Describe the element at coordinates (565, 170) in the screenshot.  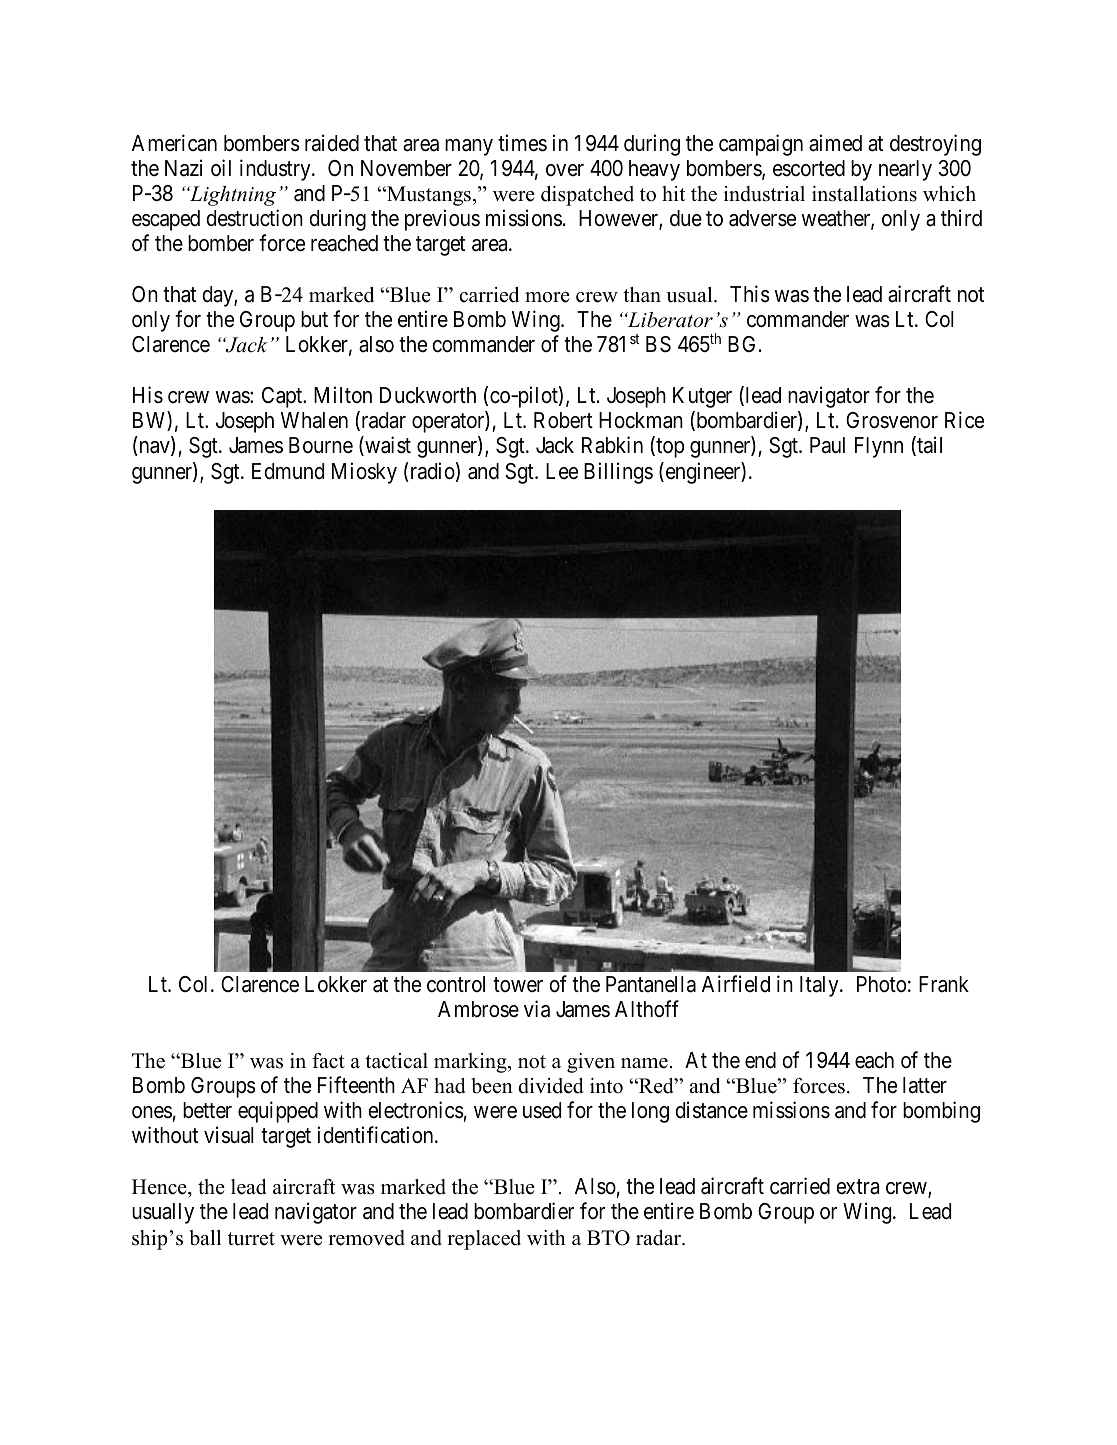
I see `over` at that location.
